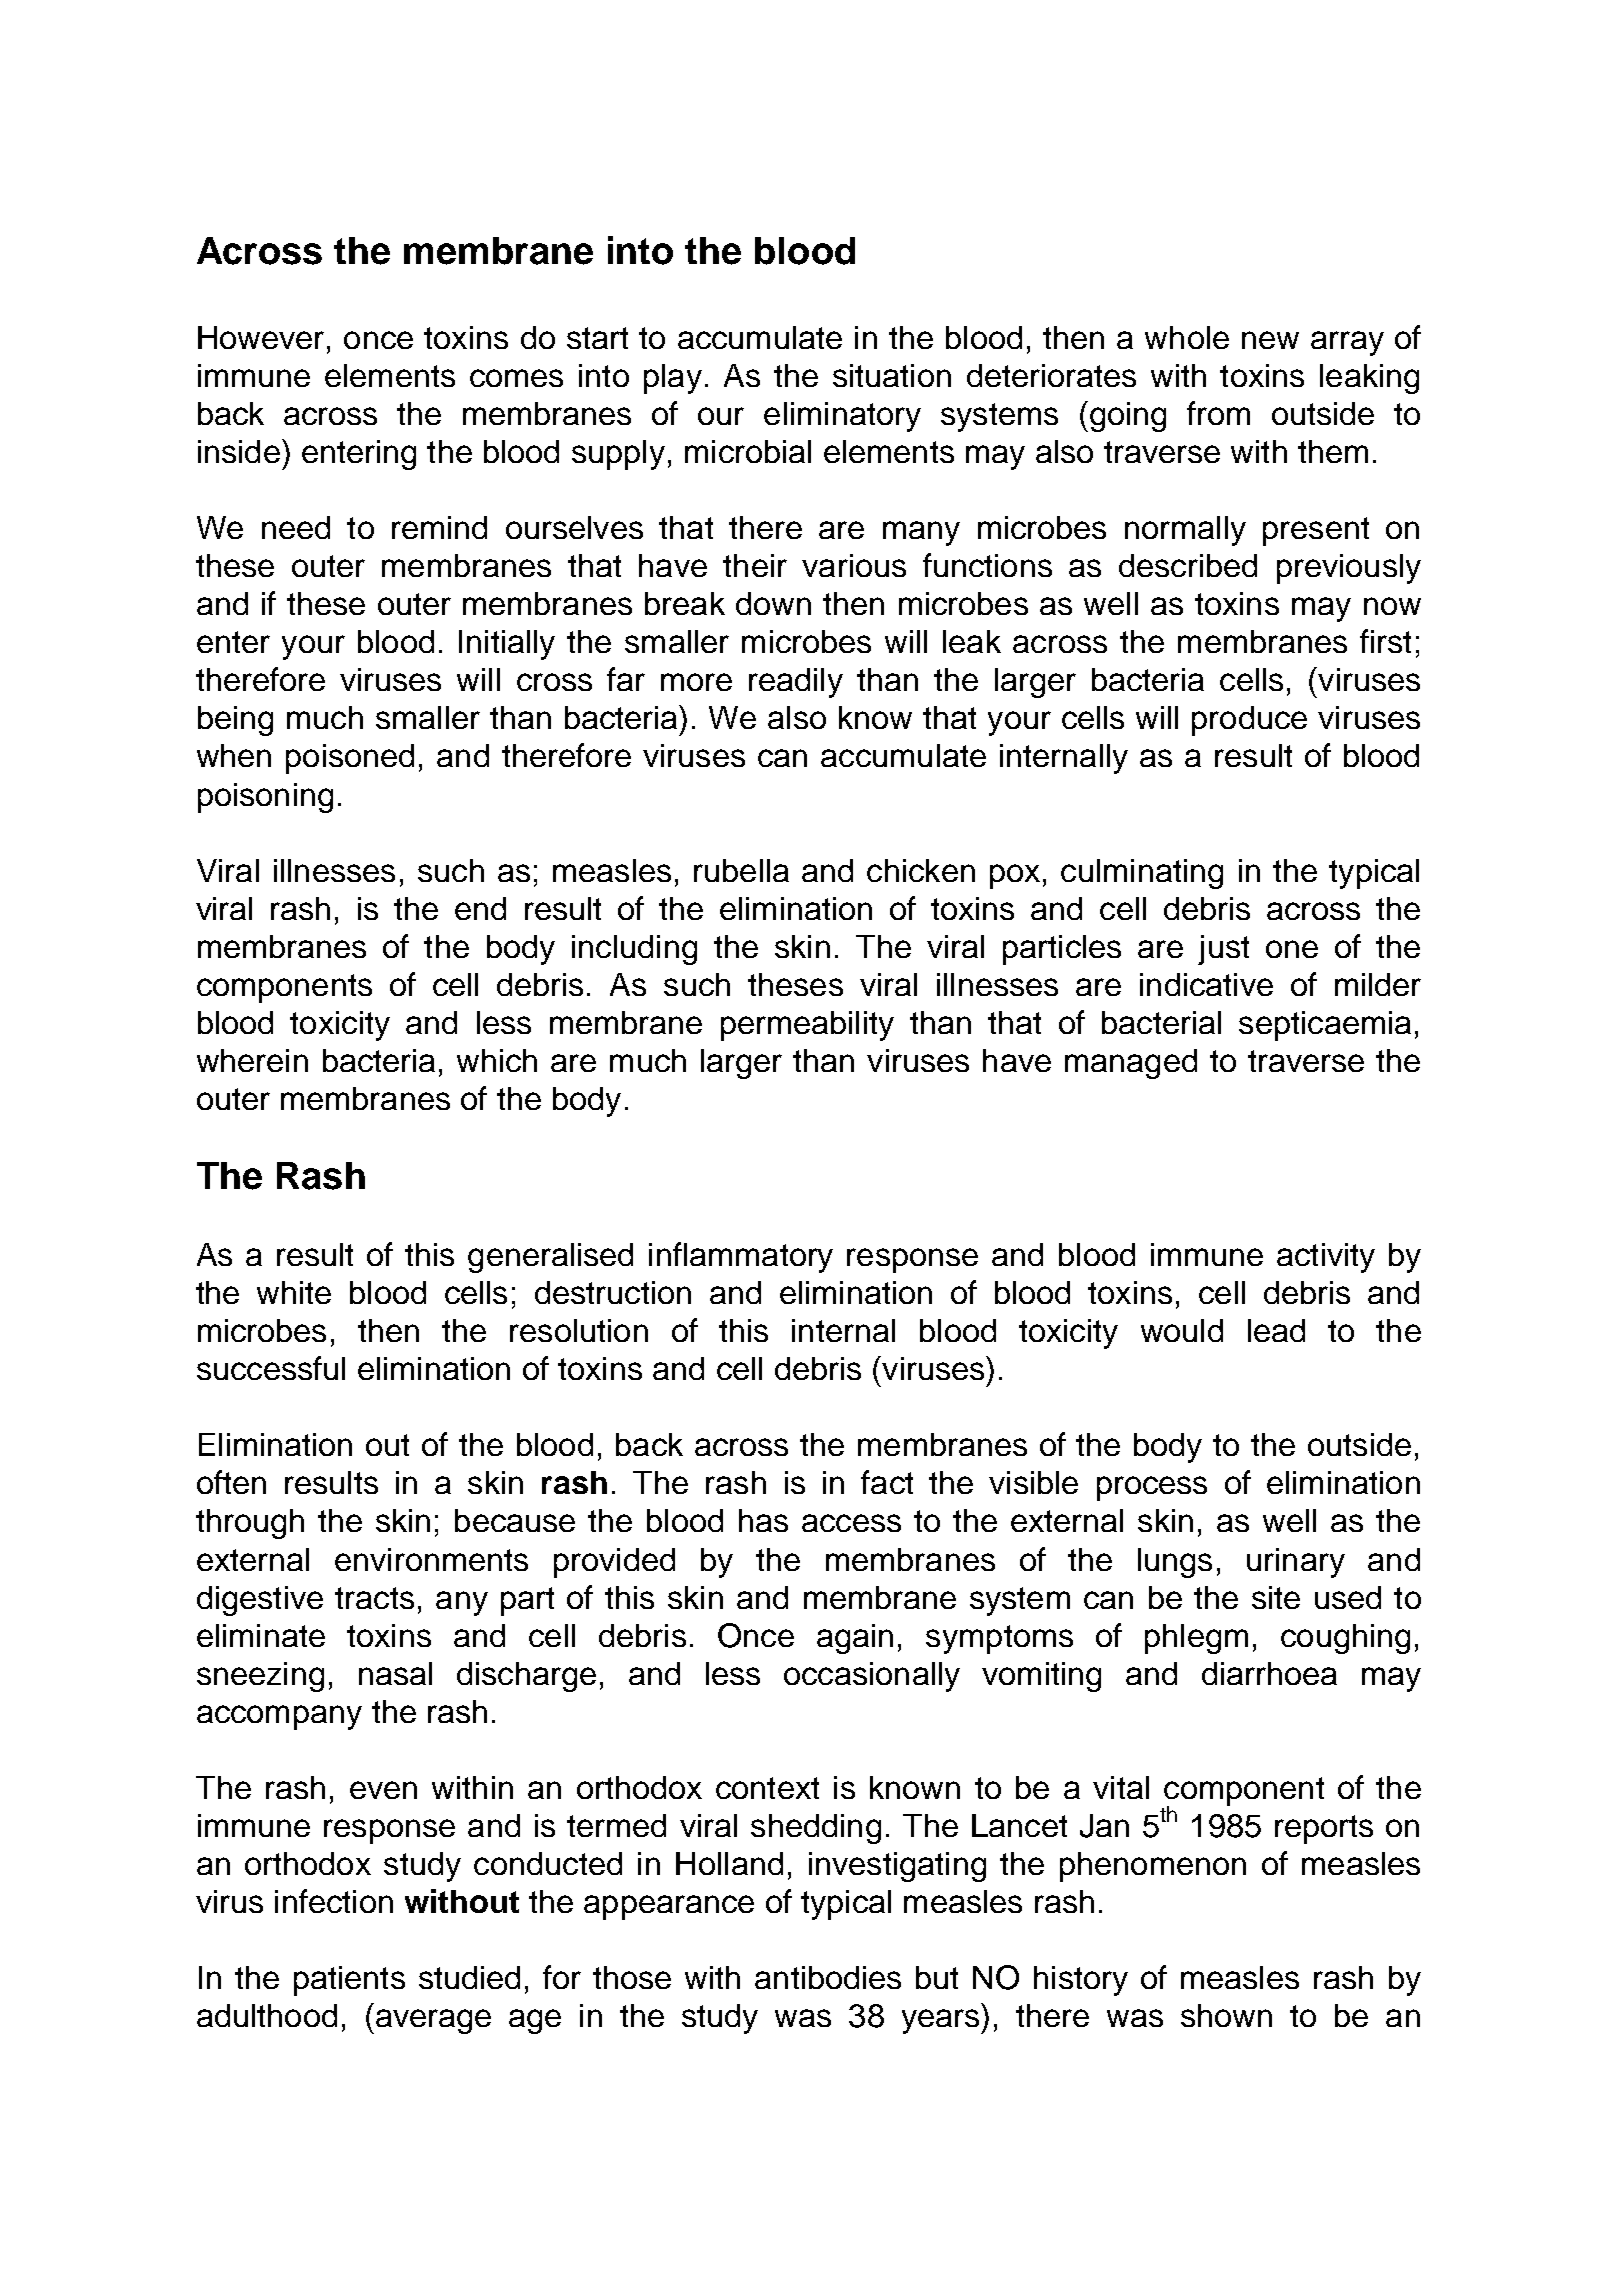 The image size is (1617, 2288). What do you see at coordinates (480, 908) in the screenshot?
I see `end` at bounding box center [480, 908].
